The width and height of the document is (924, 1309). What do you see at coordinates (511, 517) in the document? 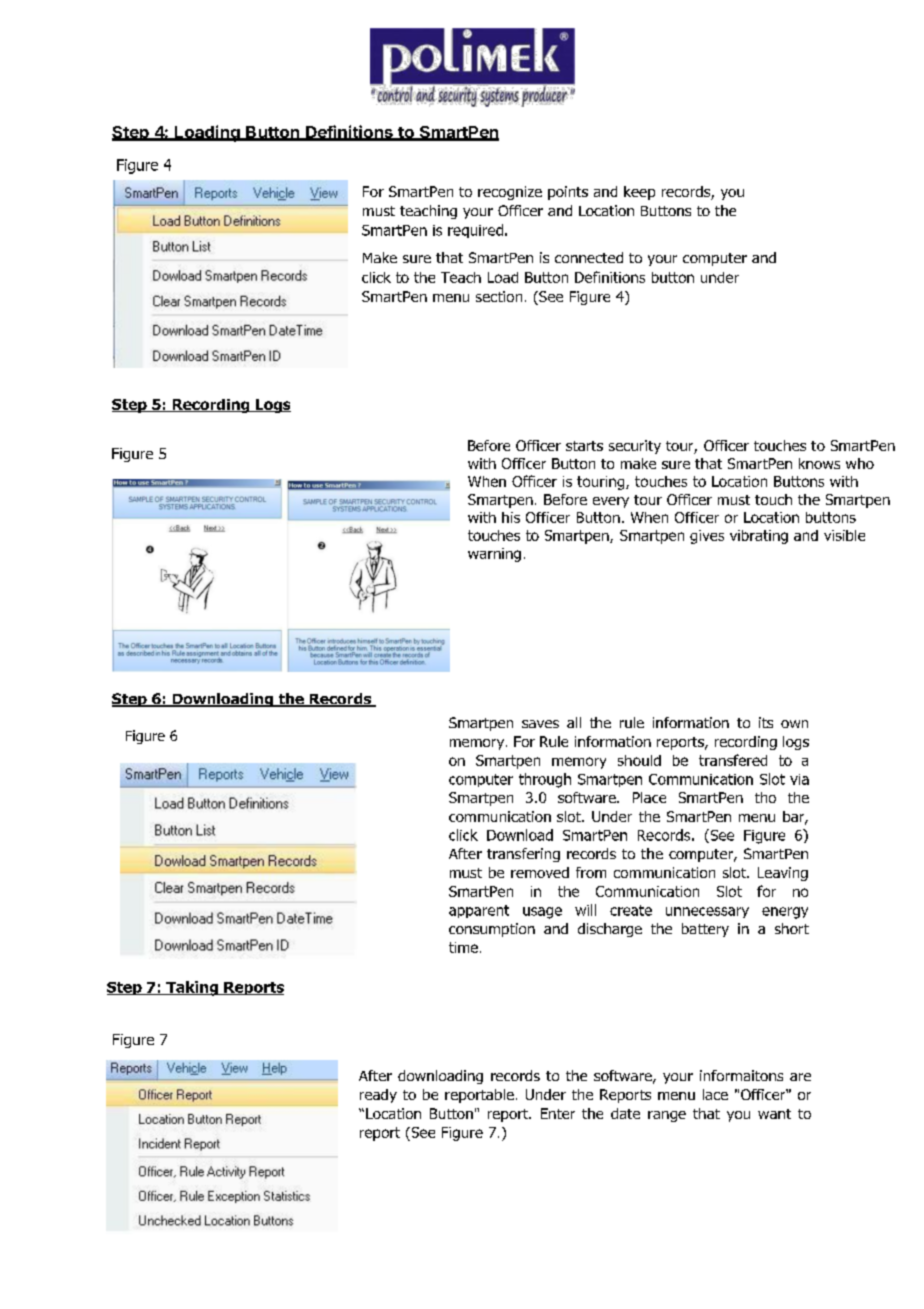
I see `his` at bounding box center [511, 517].
